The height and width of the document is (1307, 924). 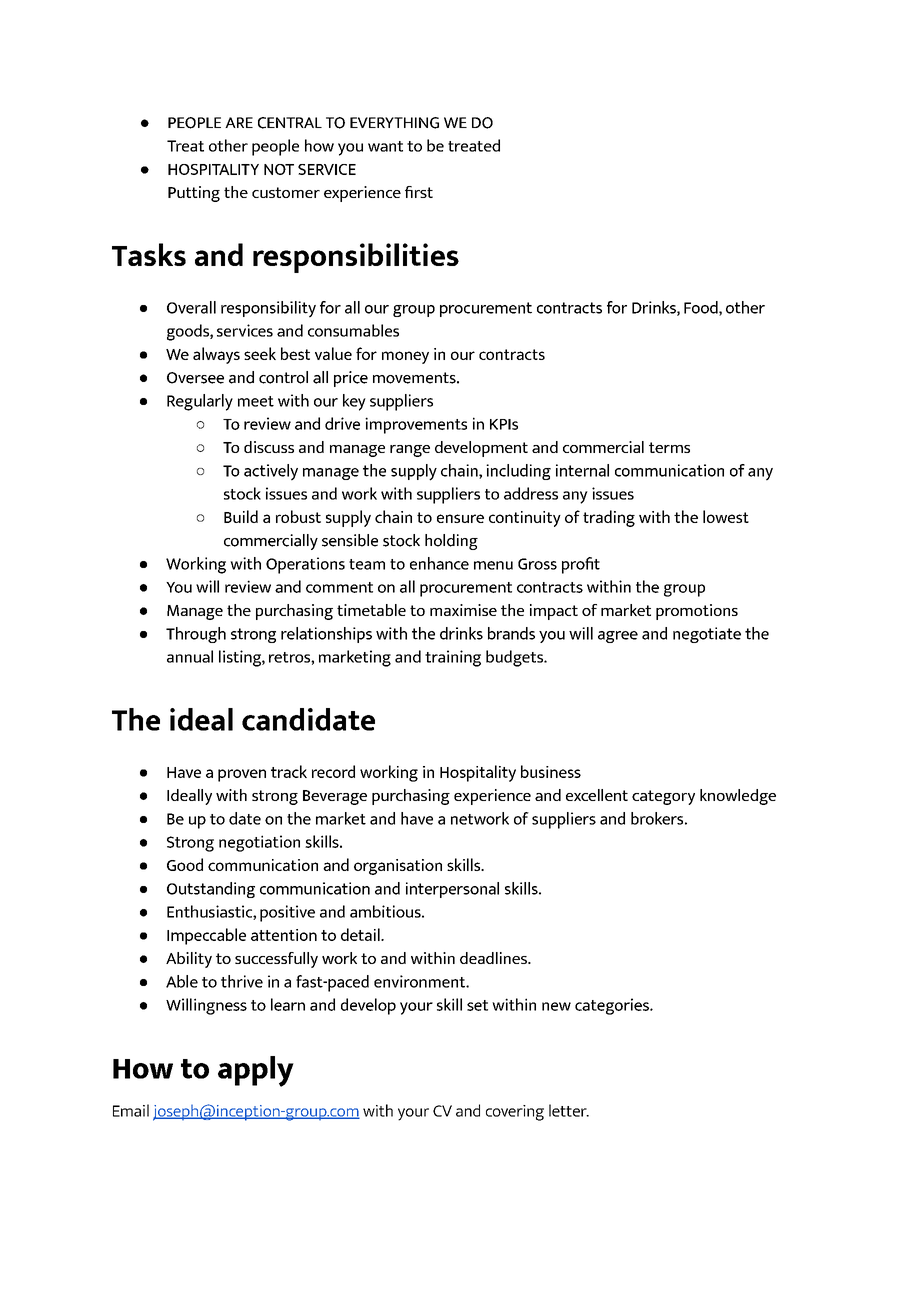 What do you see at coordinates (463, 610) in the document?
I see `maximise` at bounding box center [463, 610].
